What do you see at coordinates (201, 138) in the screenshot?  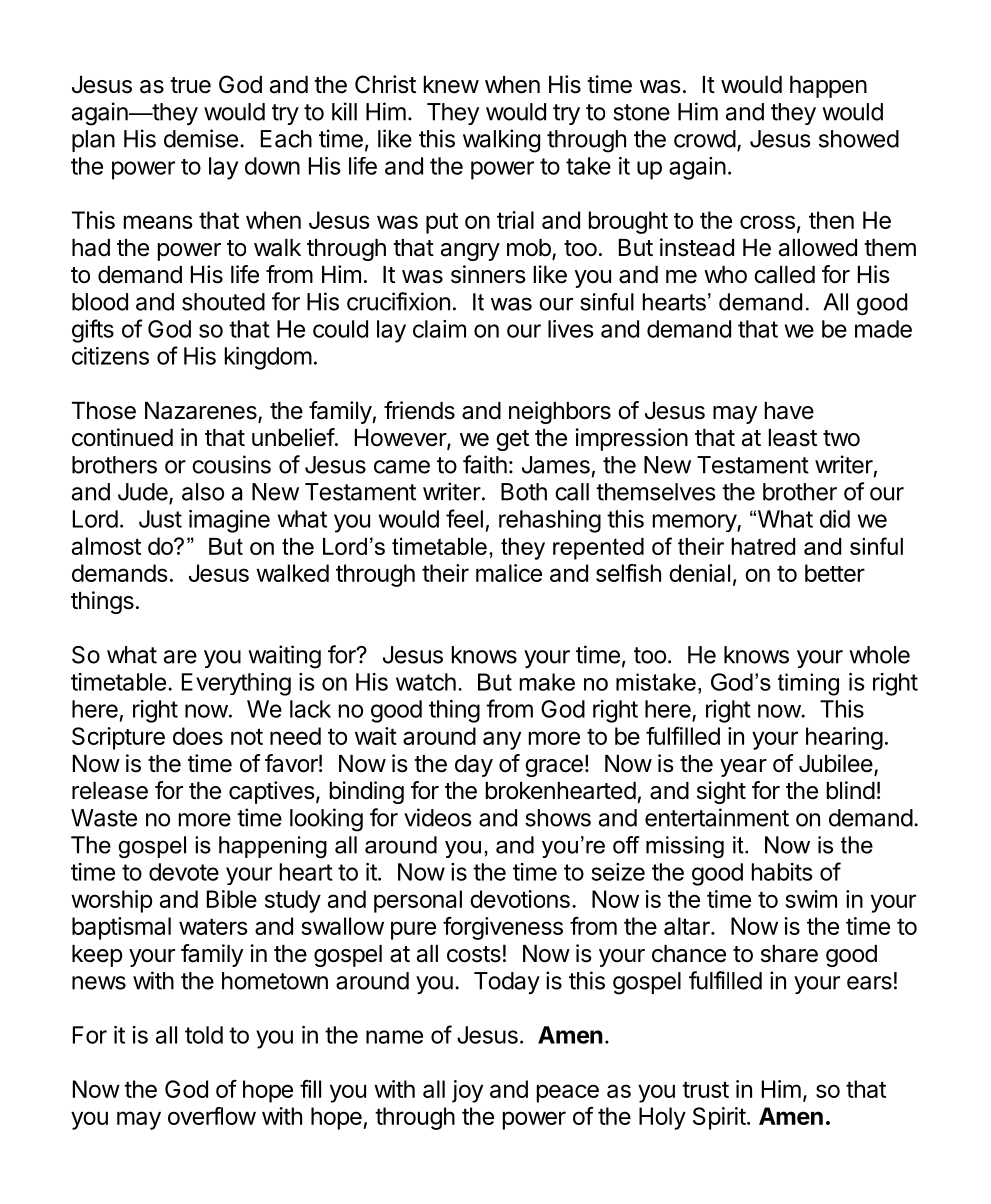 I see `demise` at bounding box center [201, 138].
